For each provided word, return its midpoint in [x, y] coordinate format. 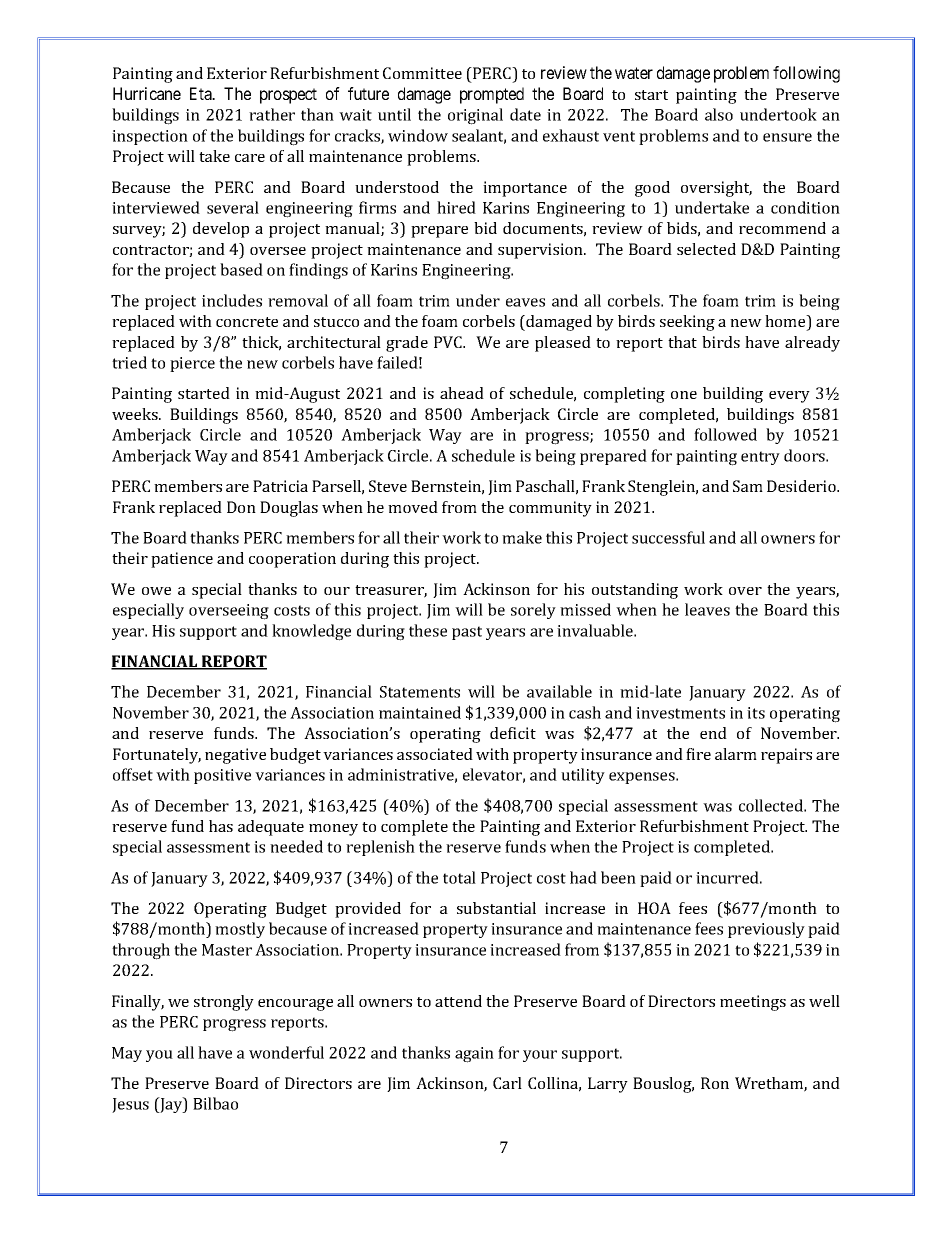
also [719, 114]
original [475, 116]
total [459, 877]
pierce [192, 364]
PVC [449, 342]
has [221, 826]
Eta [202, 93]
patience [182, 560]
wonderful [286, 1052]
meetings [753, 1003]
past [467, 633]
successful [668, 537]
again [474, 1055]
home [786, 322]
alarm [736, 754]
